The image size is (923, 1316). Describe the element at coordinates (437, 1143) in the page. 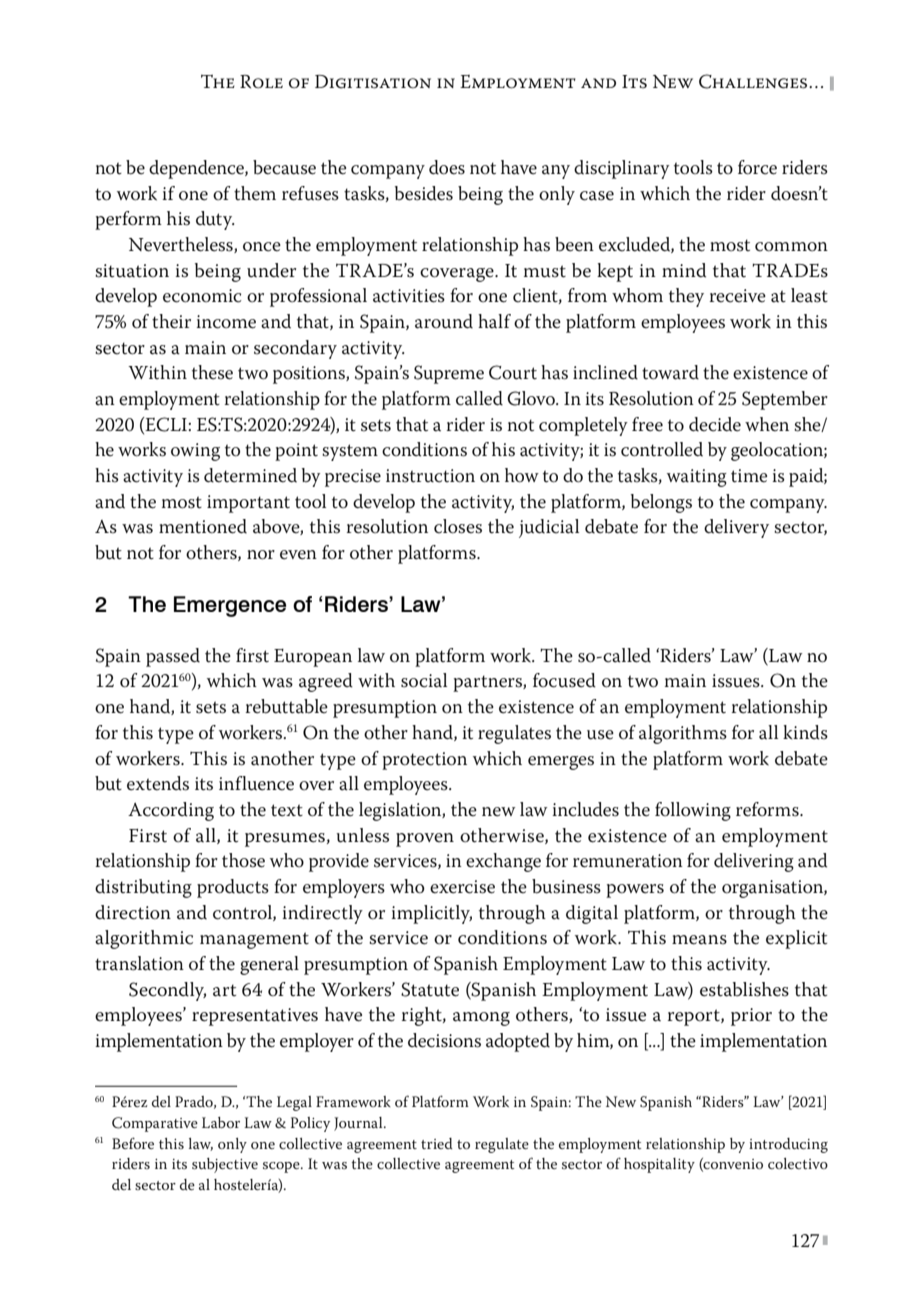

I see `tried` at that location.
